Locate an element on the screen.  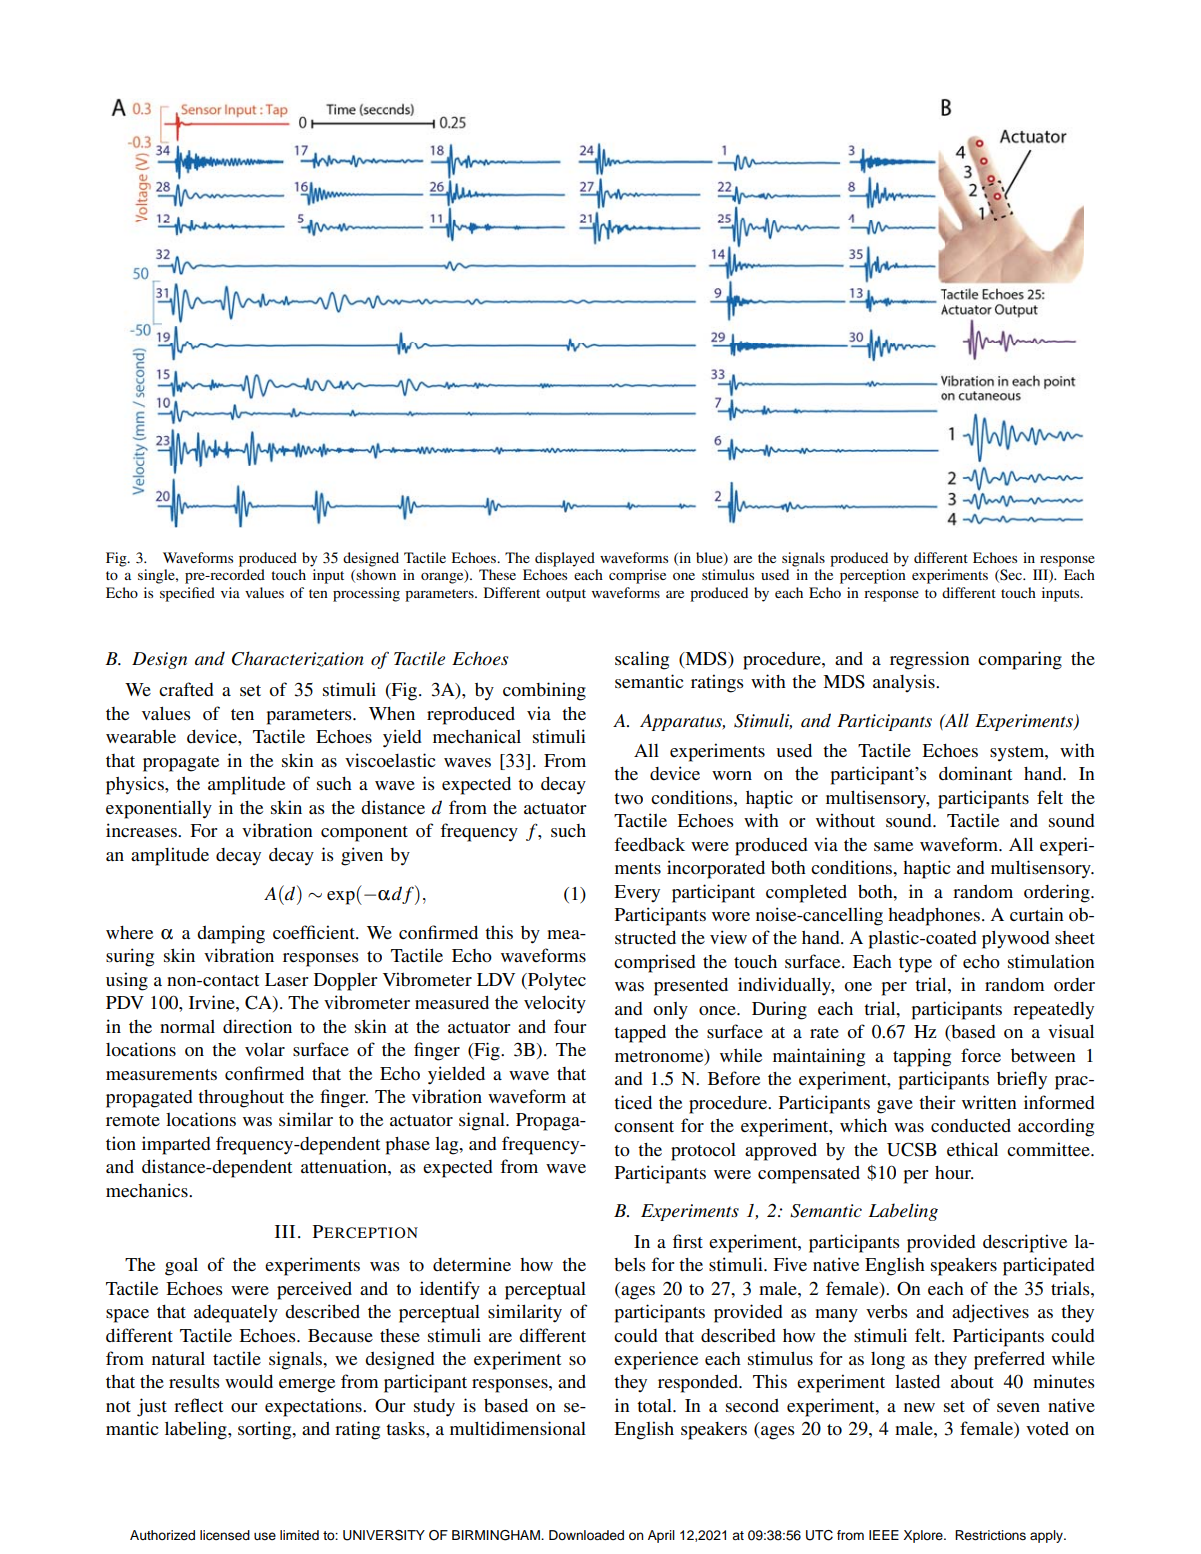
force is located at coordinates (981, 1055).
